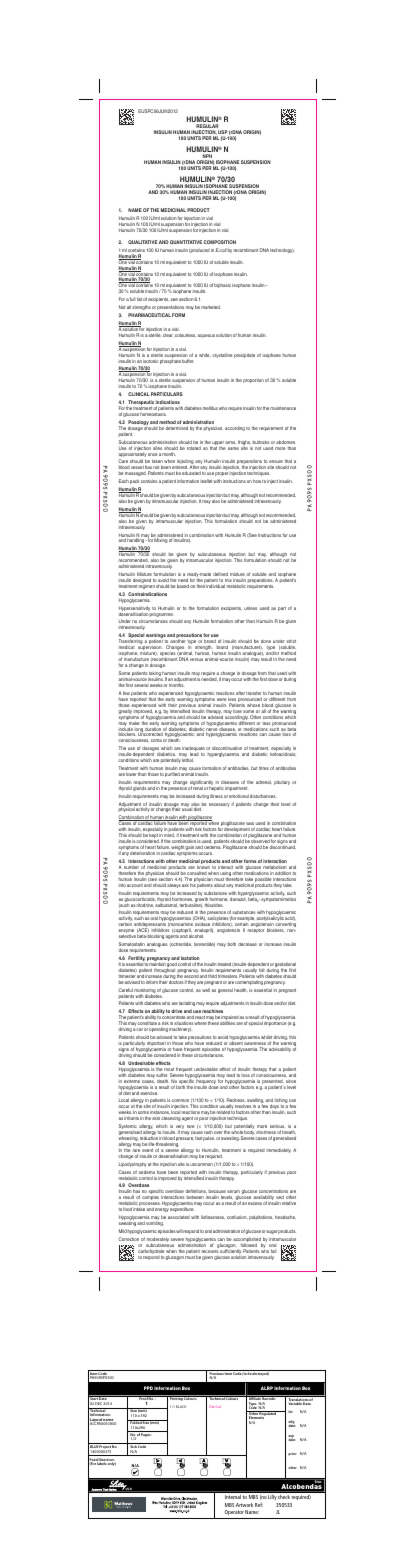 The height and width of the page is (1568, 415). Describe the element at coordinates (111, 1463) in the page. I see `only` at that location.
